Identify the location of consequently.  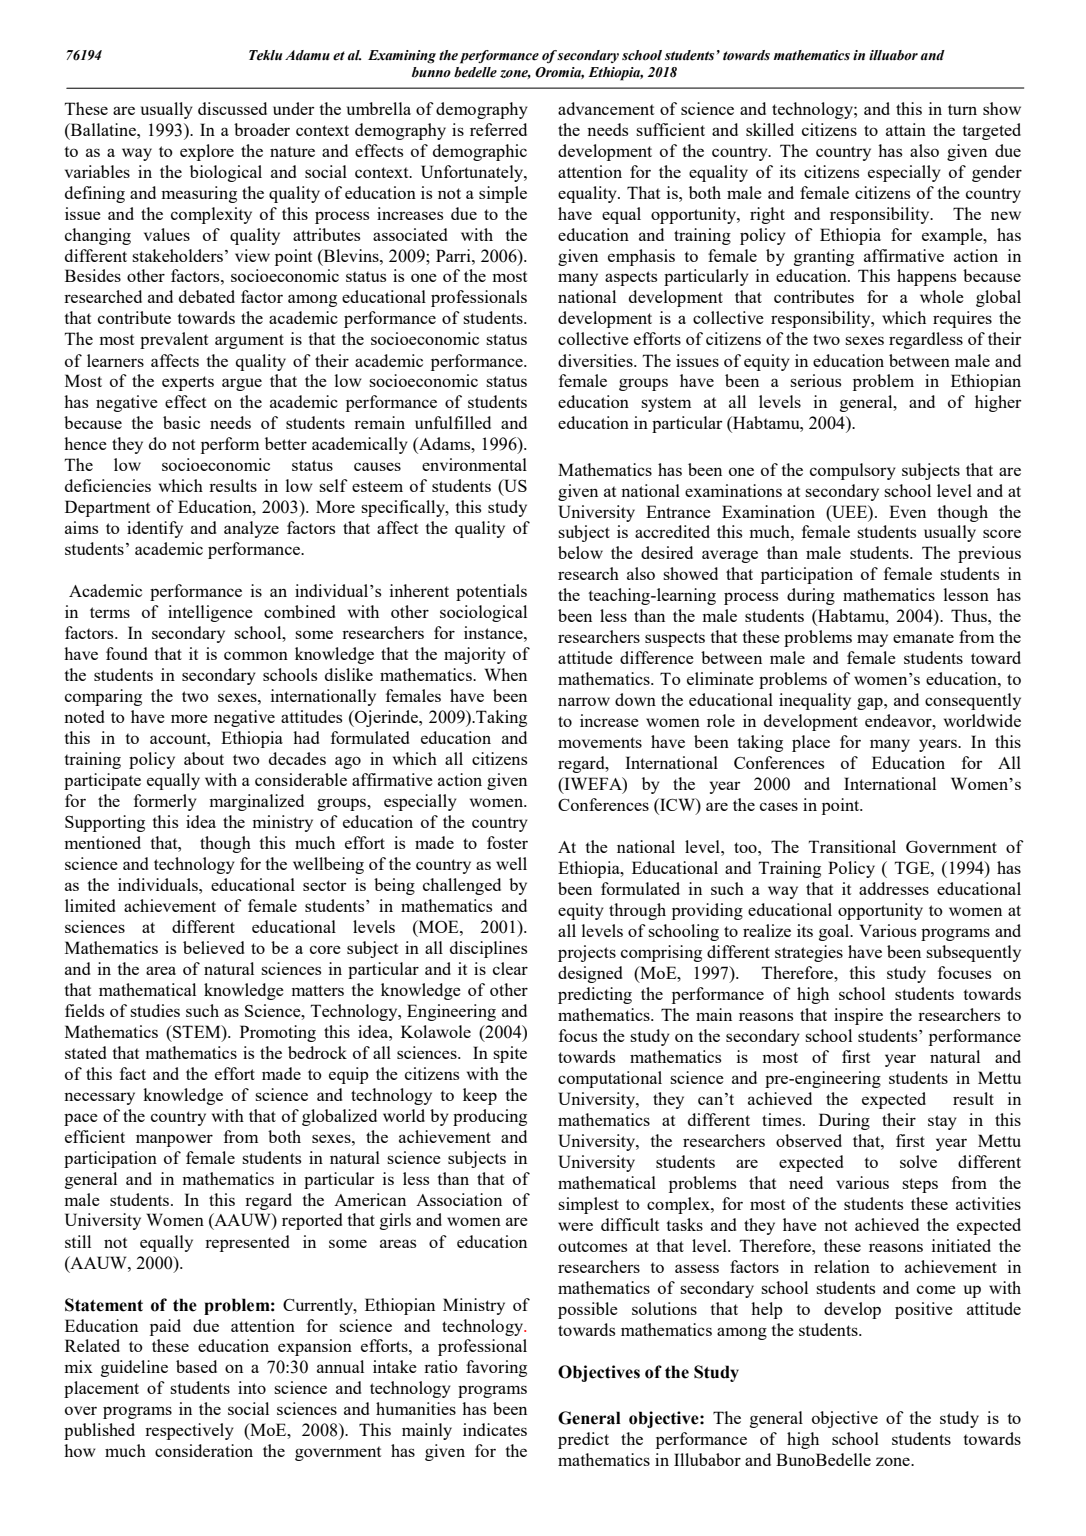
(973, 701).
